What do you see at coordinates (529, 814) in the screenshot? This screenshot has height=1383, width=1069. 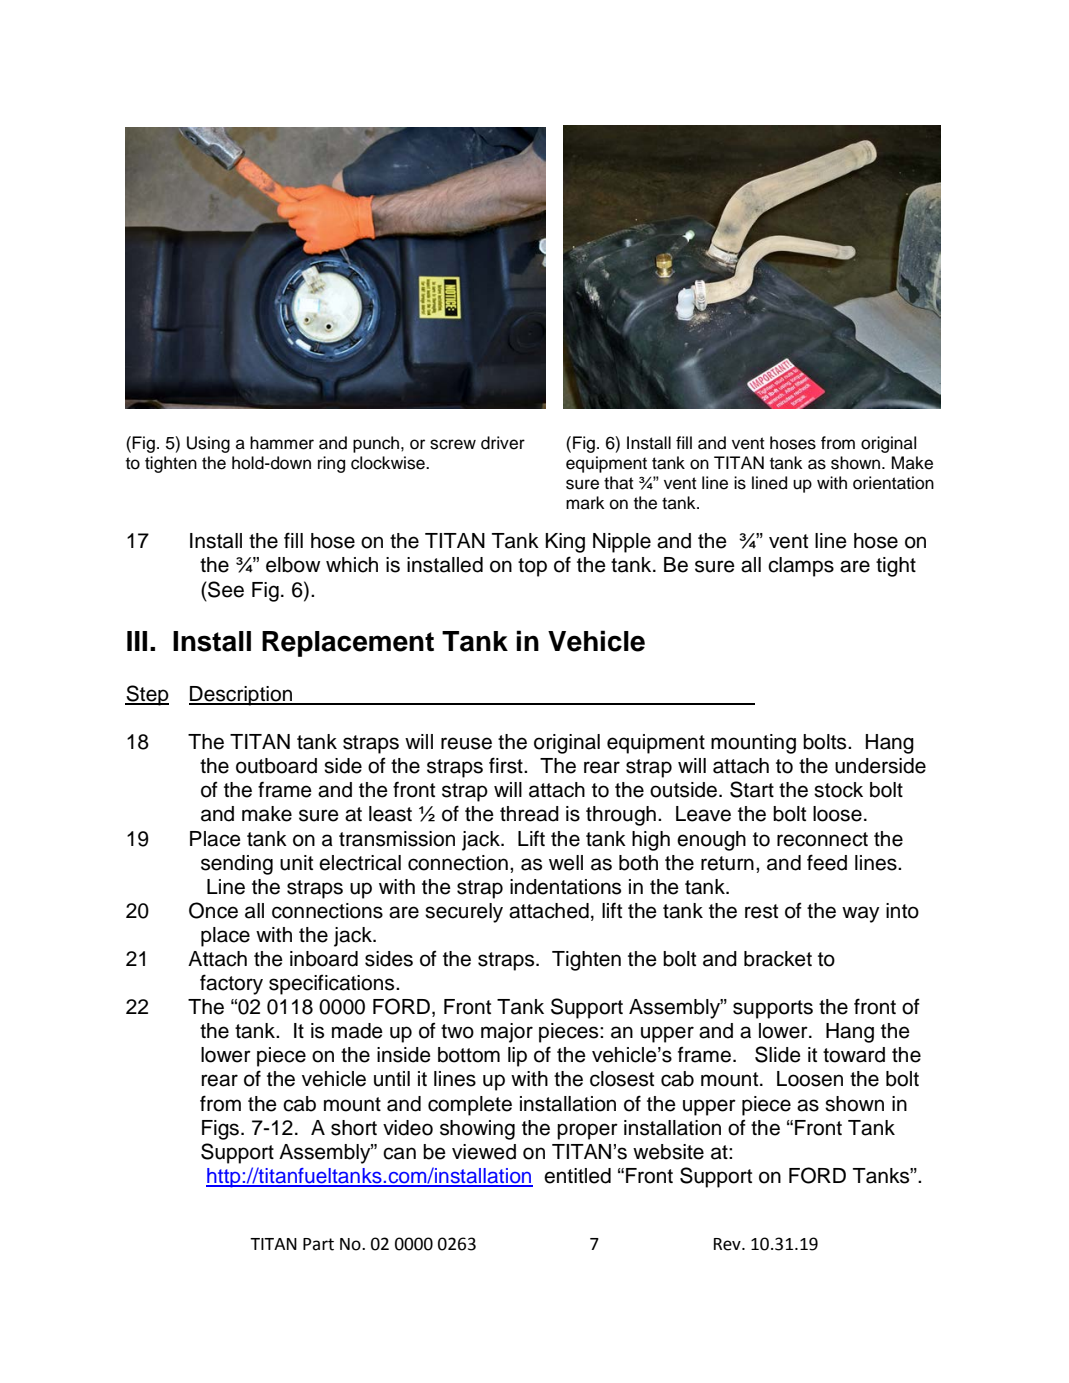 I see `thread` at bounding box center [529, 814].
